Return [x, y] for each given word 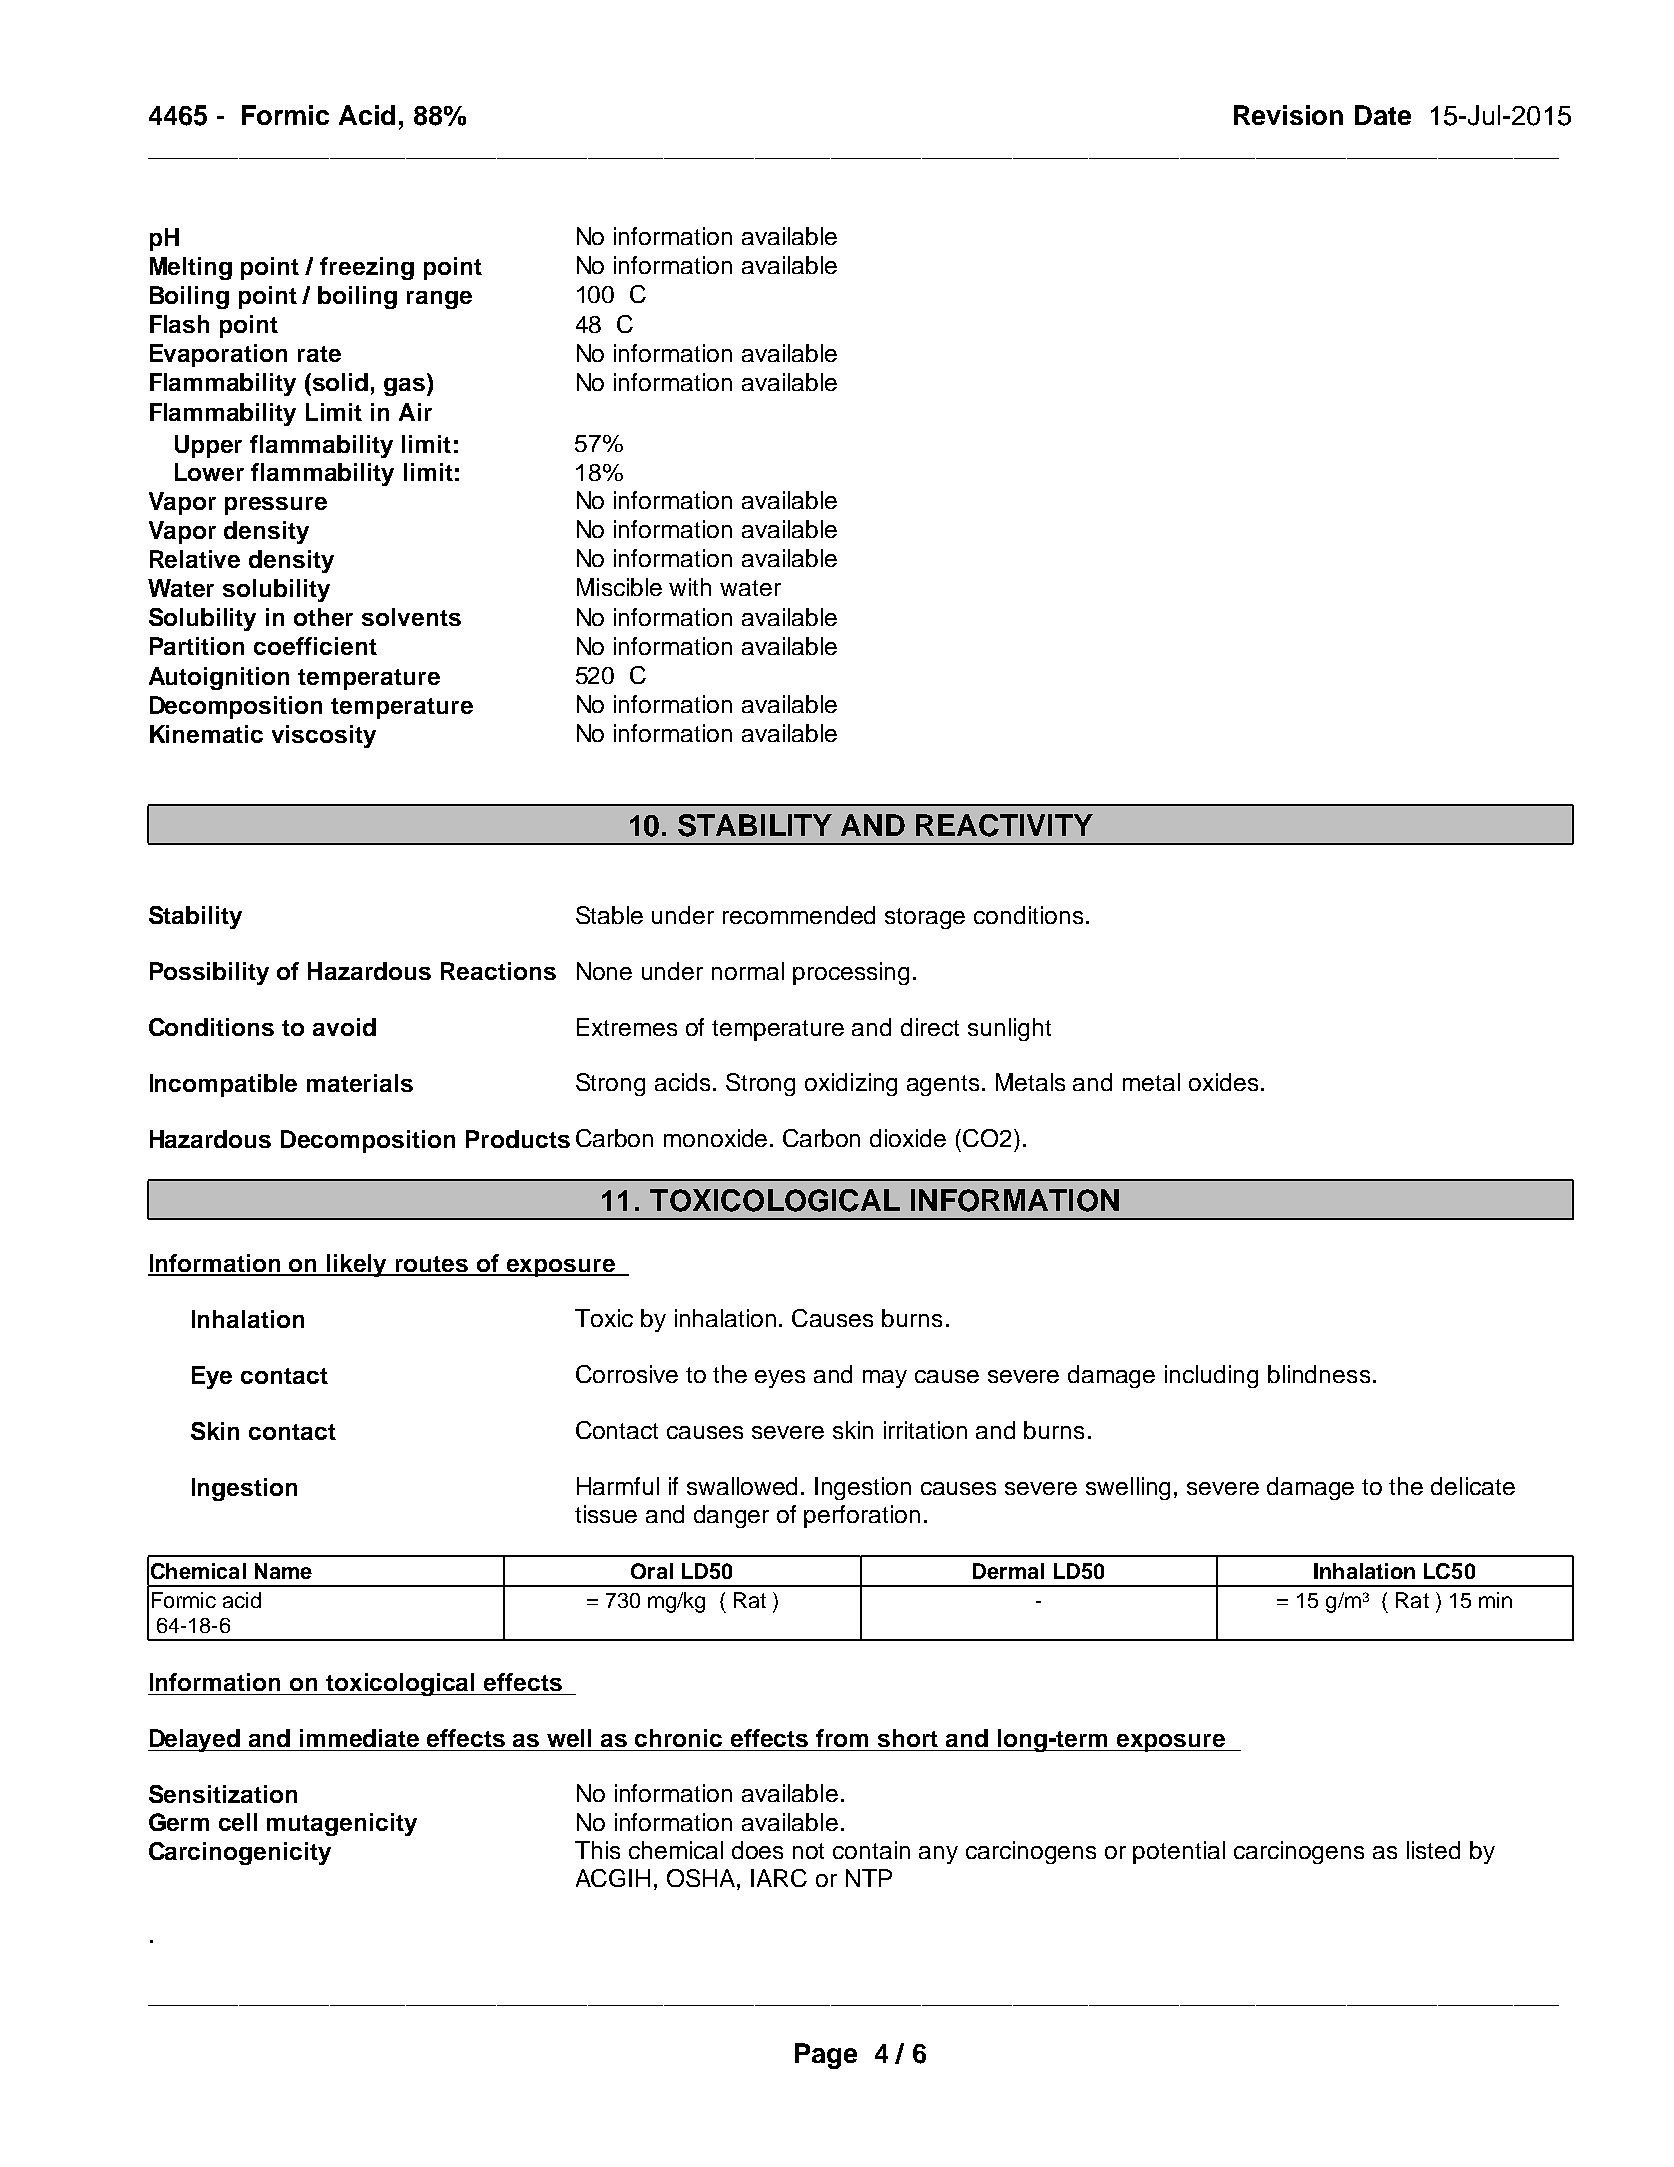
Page [826, 2056]
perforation [862, 1516]
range [439, 300]
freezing [367, 268]
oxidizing [851, 1084]
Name [283, 1571]
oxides [1223, 1082]
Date [1383, 115]
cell [238, 1822]
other [323, 617]
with [690, 587]
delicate [1473, 1486]
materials [360, 1083]
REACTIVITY [1004, 825]
